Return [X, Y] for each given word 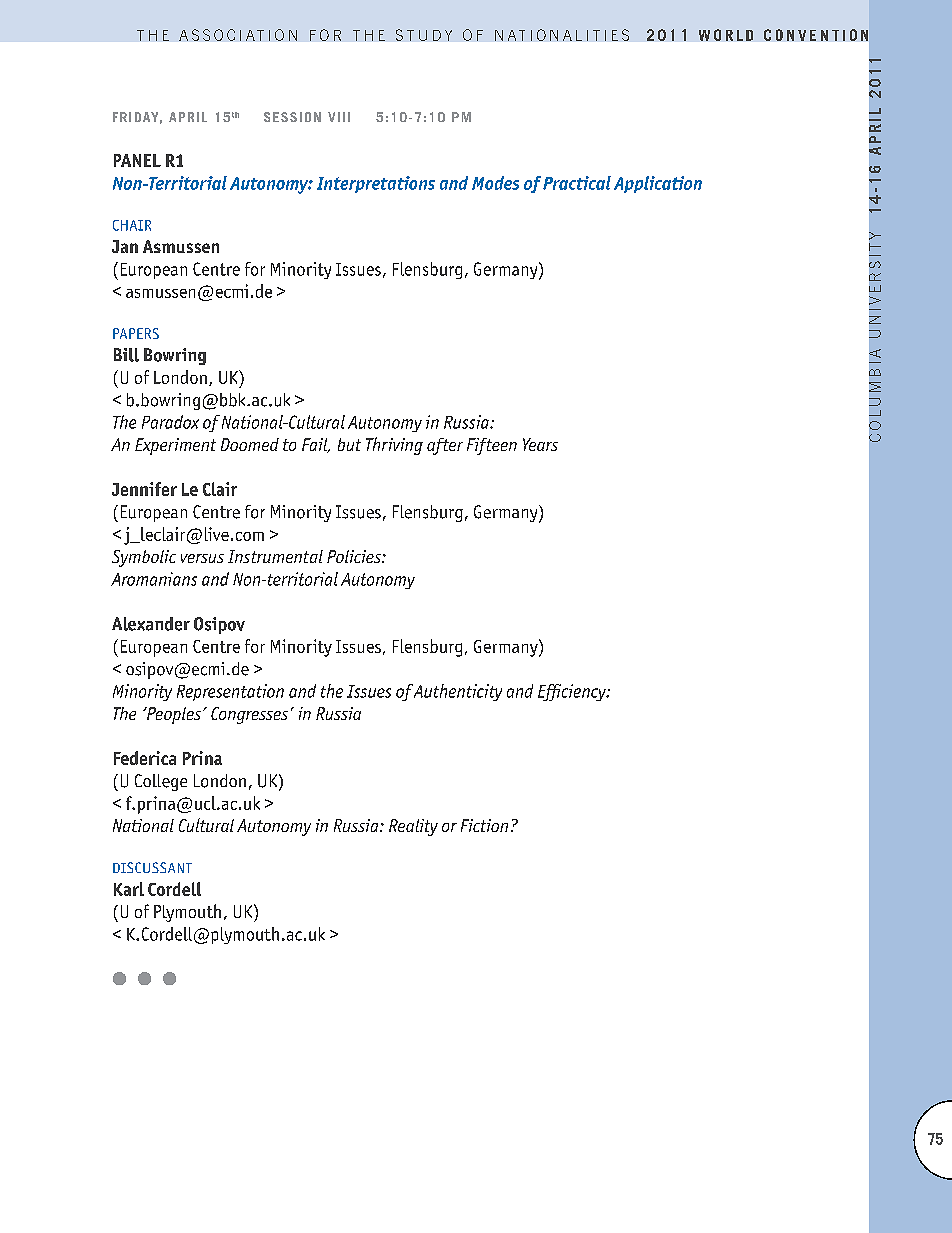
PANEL [137, 160]
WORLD [726, 35]
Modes [495, 183]
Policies [355, 556]
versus [202, 558]
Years [540, 444]
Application [658, 184]
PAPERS [136, 333]
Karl [129, 889]
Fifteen [492, 446]
